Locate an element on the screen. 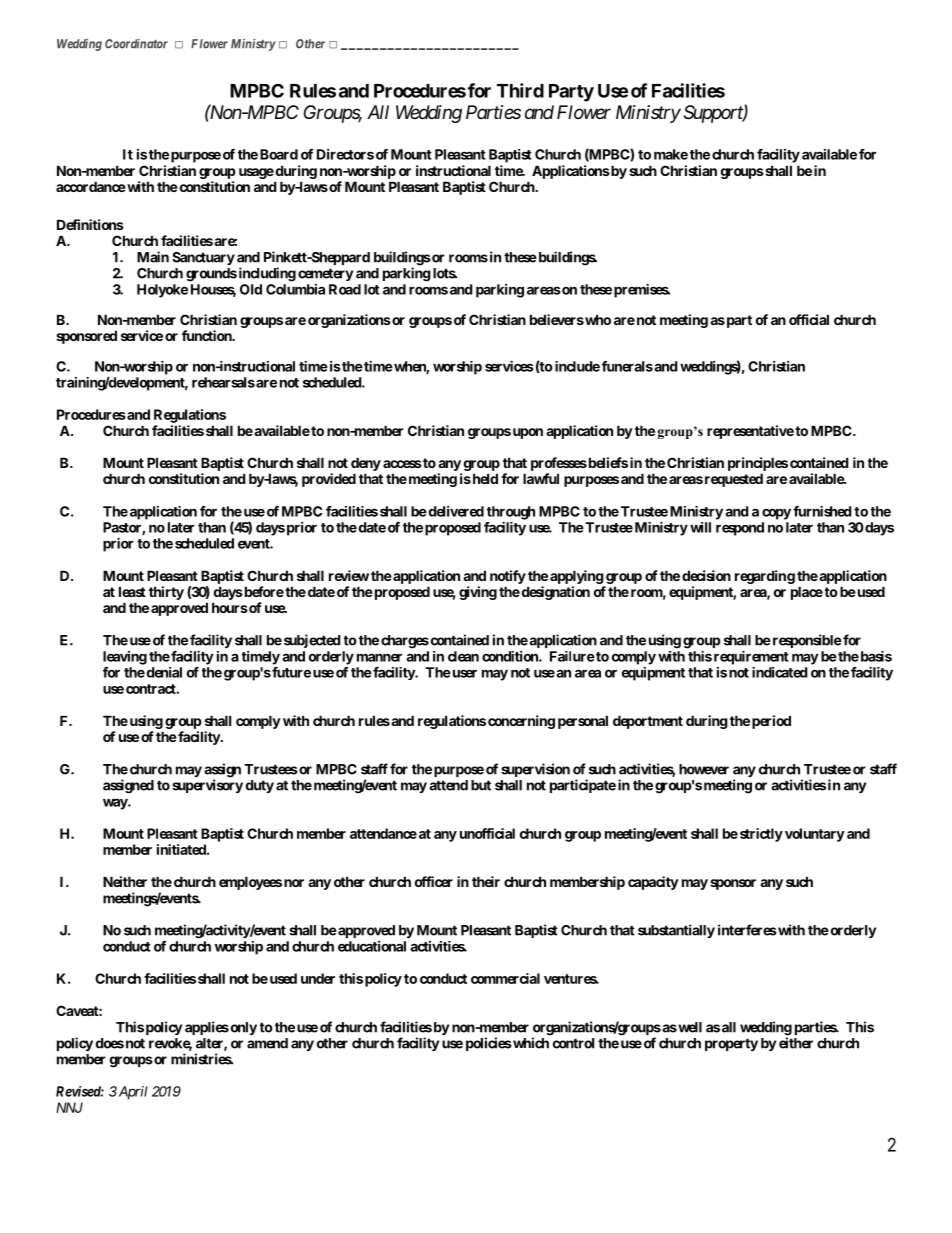 The image size is (952, 1233). delivered is located at coordinates (455, 511).
